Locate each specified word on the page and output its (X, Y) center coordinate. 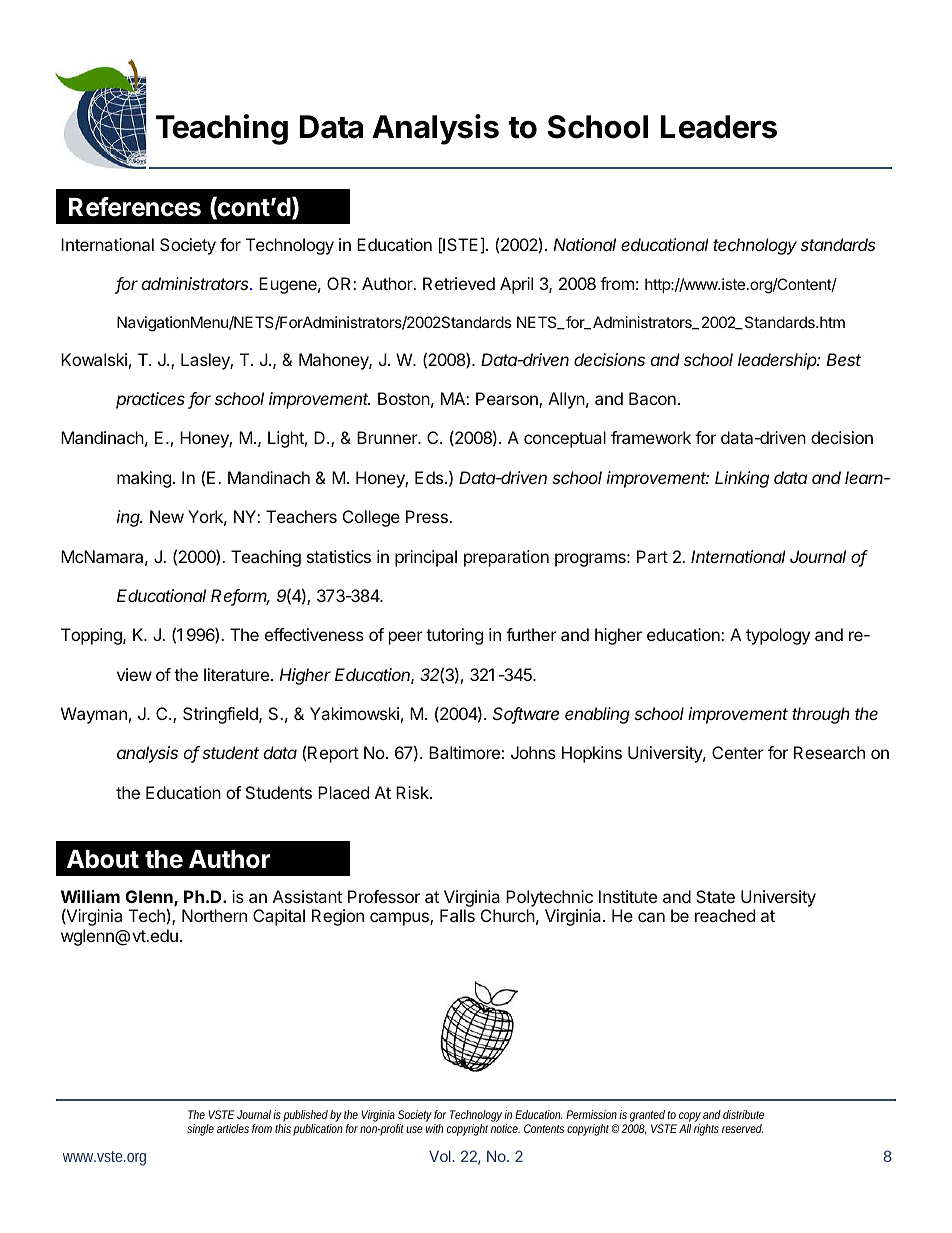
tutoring (454, 636)
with (434, 1128)
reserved (742, 1128)
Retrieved (459, 283)
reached (725, 915)
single (200, 1130)
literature (236, 674)
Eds (429, 477)
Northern (214, 915)
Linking (742, 479)
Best (843, 359)
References (135, 207)
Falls (457, 915)
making (144, 479)
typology (778, 636)
